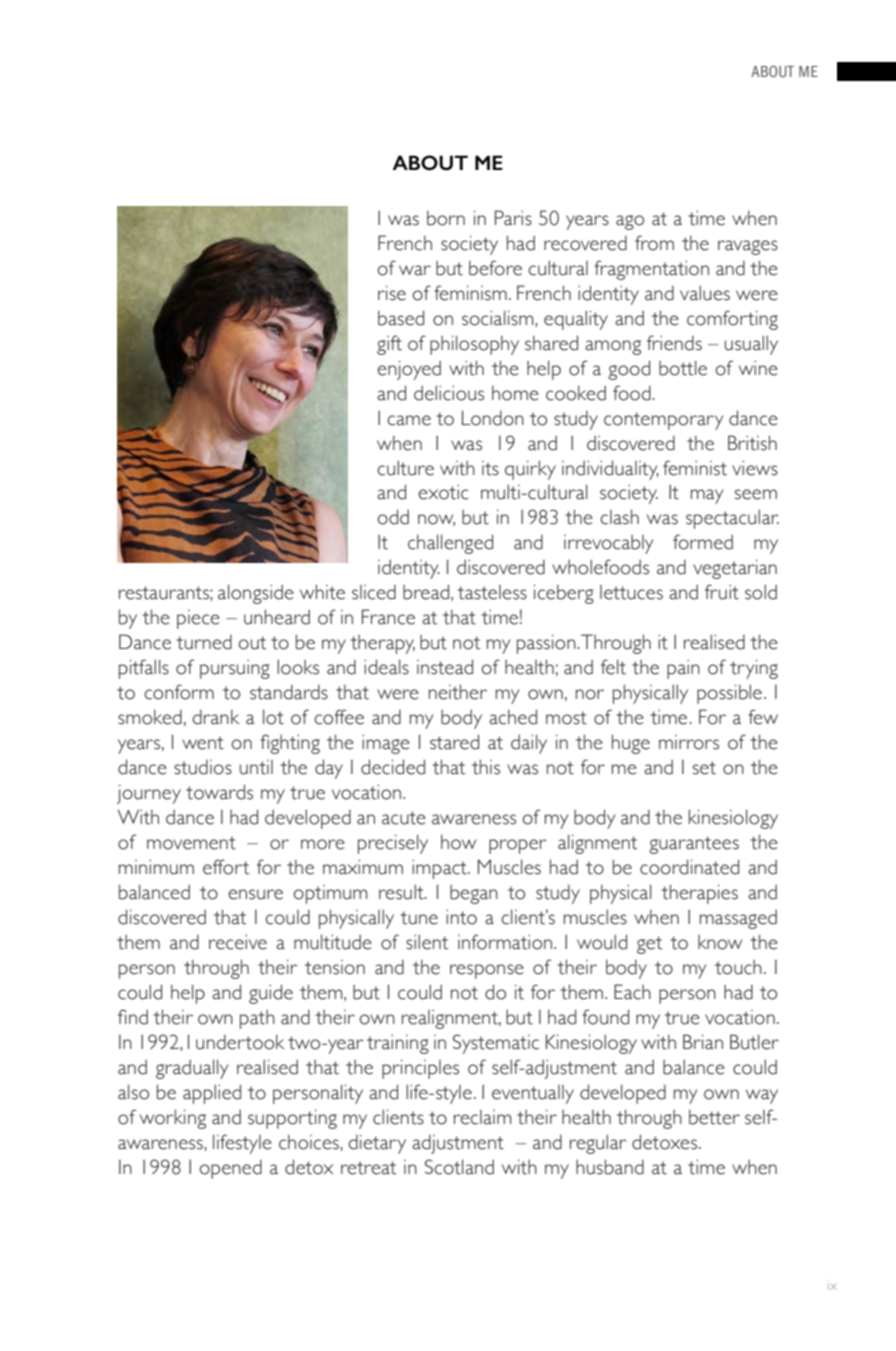 The image size is (896, 1351). Describe the element at coordinates (486, 767) in the screenshot. I see `this` at that location.
